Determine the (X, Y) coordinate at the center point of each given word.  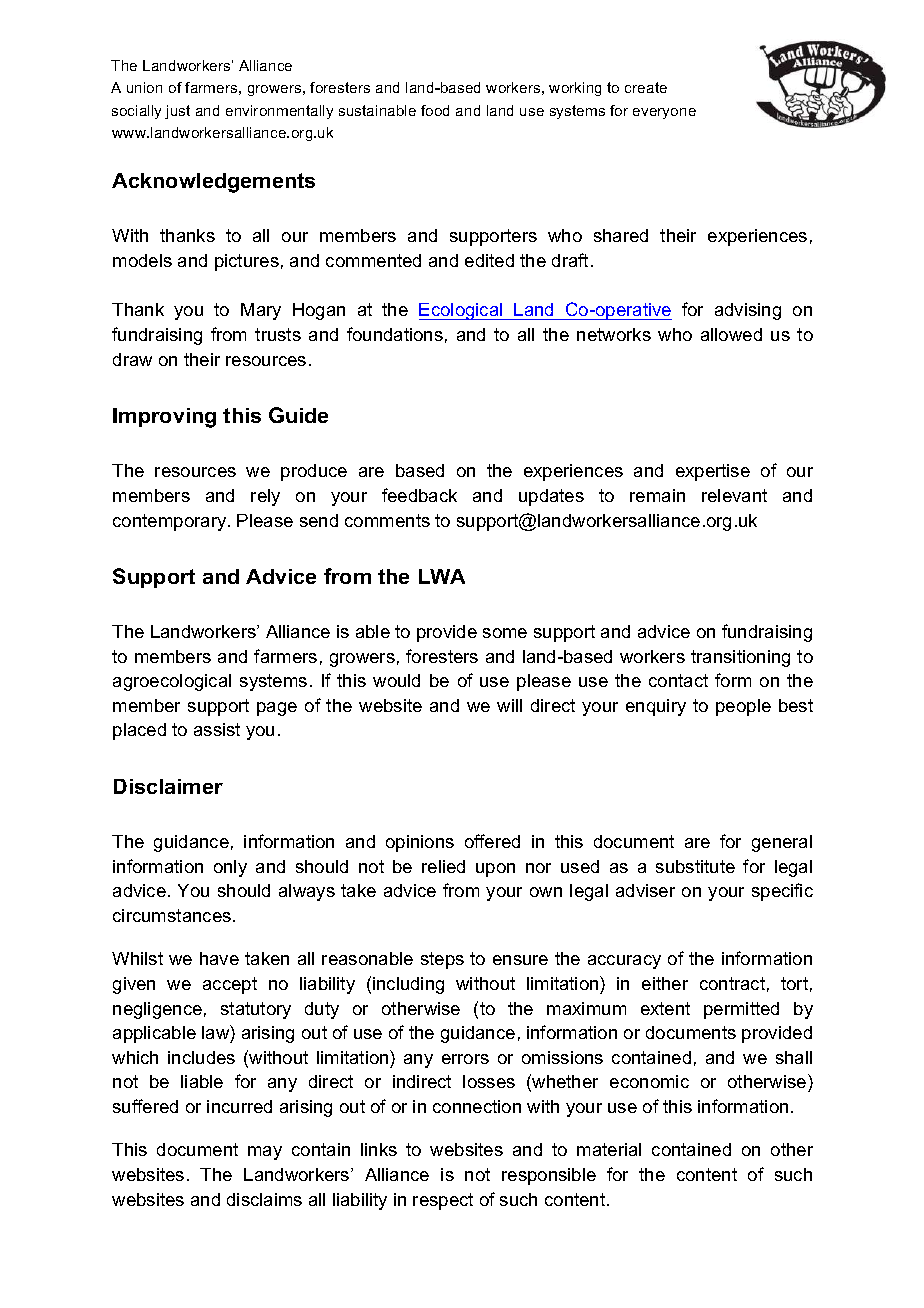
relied (443, 866)
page (277, 709)
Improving (164, 418)
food (435, 110)
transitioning (740, 658)
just (177, 112)
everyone (664, 113)
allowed (731, 334)
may (265, 1153)
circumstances (172, 915)
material (609, 1149)
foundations (395, 334)
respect (443, 1201)
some (505, 633)
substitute (695, 866)
